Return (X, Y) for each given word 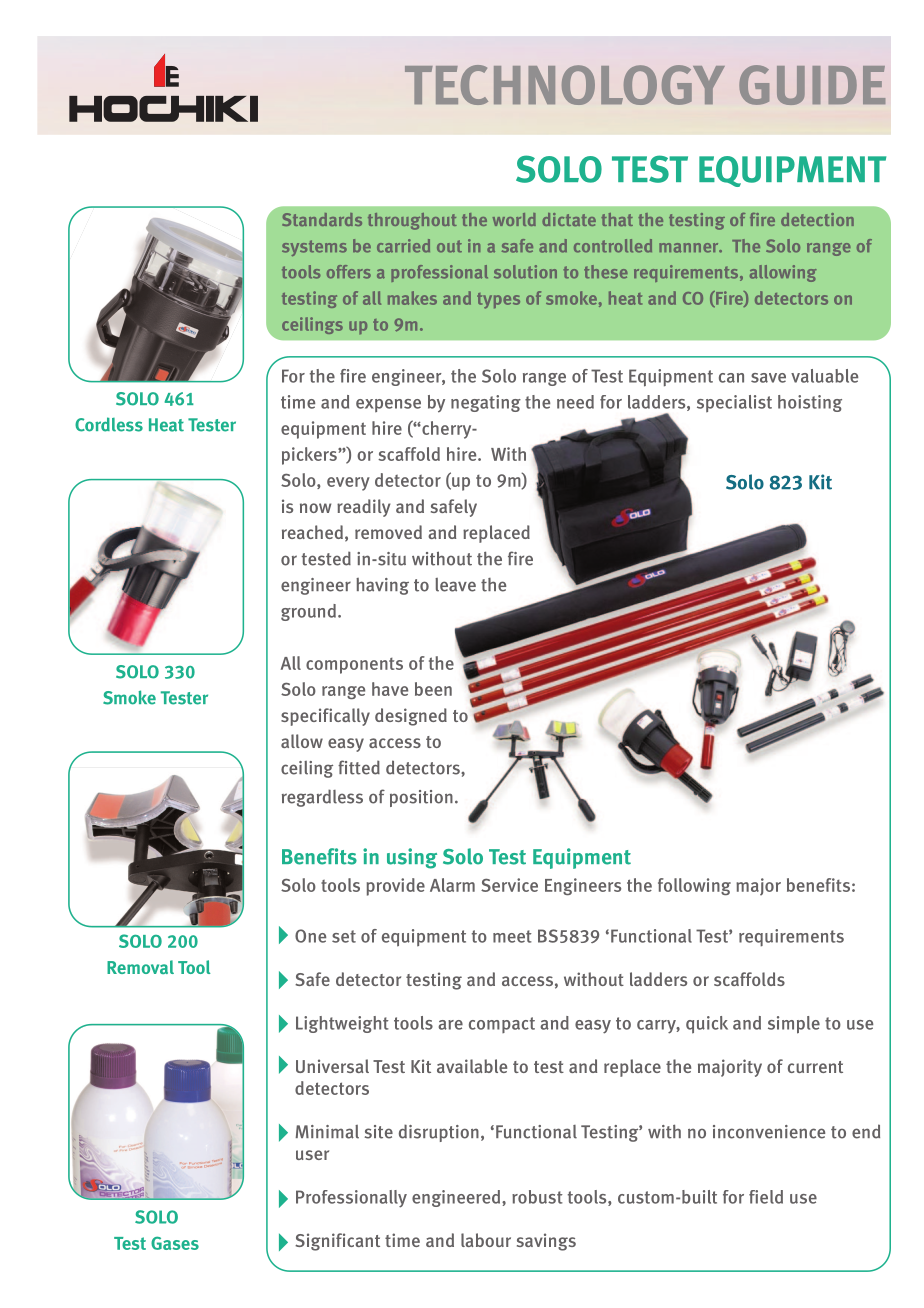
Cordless (109, 424)
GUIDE (812, 85)
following (694, 886)
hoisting (810, 403)
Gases (175, 1243)
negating (486, 403)
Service (509, 885)
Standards (322, 219)
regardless (322, 798)
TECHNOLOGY (565, 85)
